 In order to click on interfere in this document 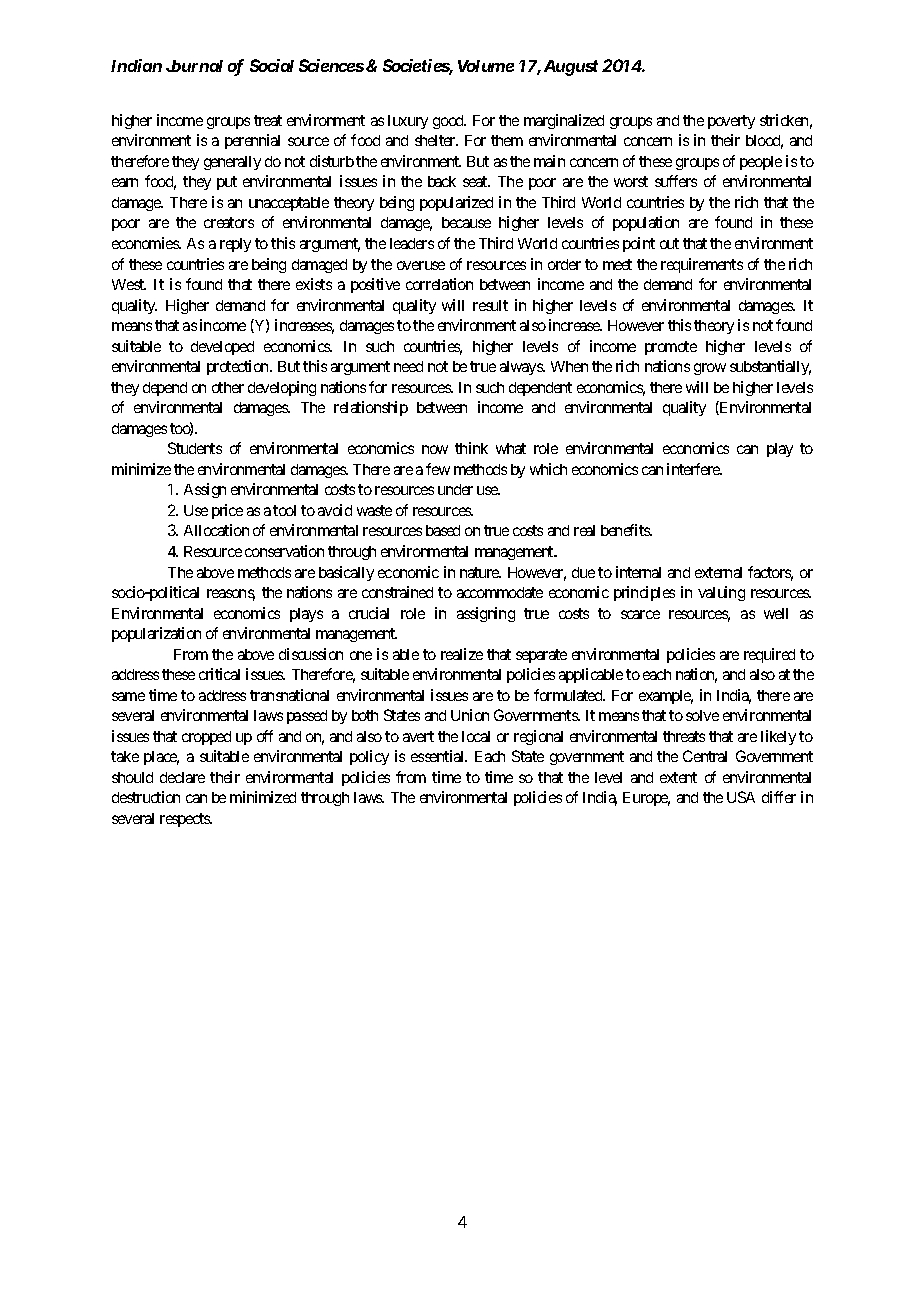, I will do `click(694, 469)`.
